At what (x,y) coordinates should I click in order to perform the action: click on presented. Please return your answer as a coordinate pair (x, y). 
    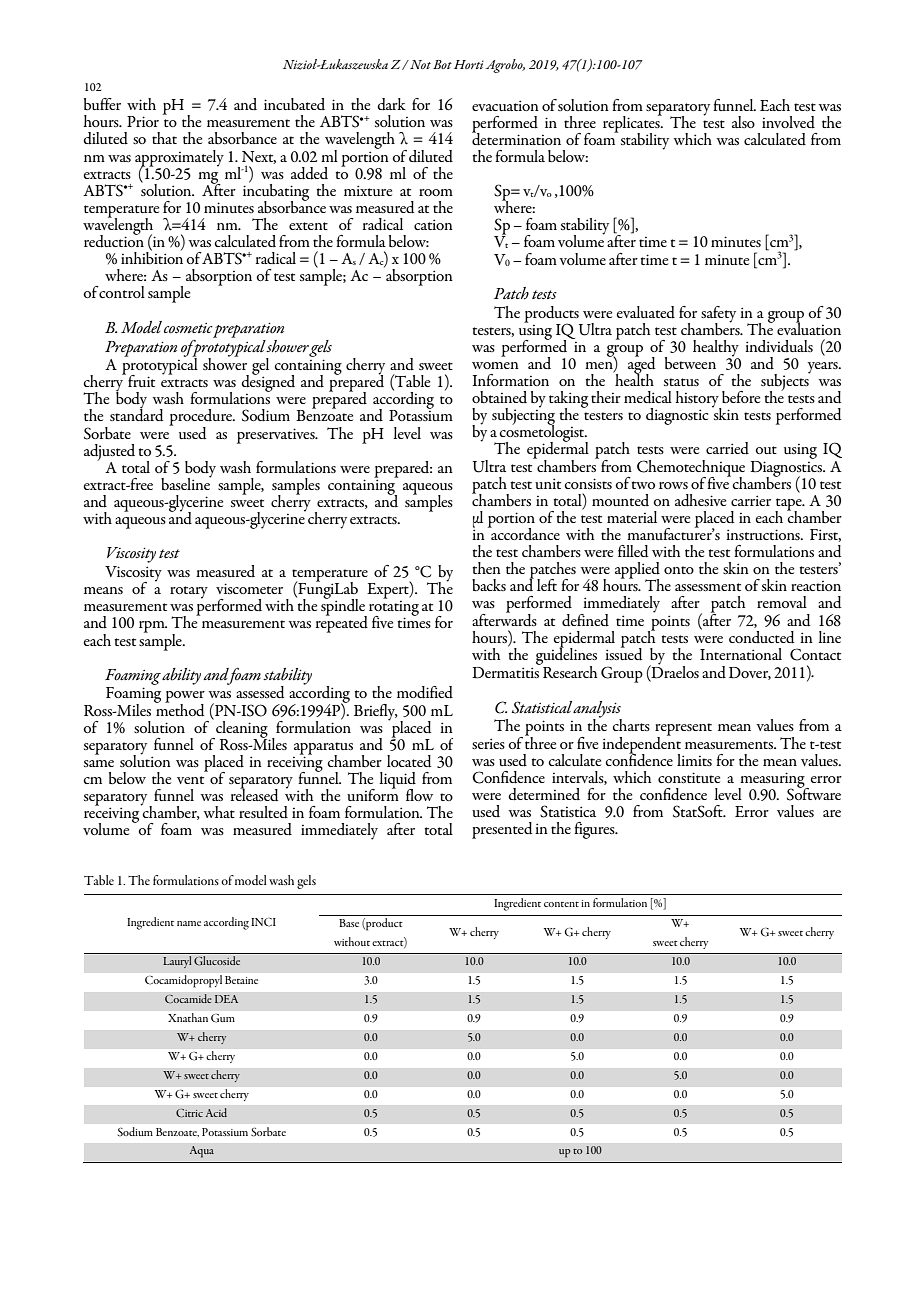
    Looking at the image, I should click on (502, 830).
